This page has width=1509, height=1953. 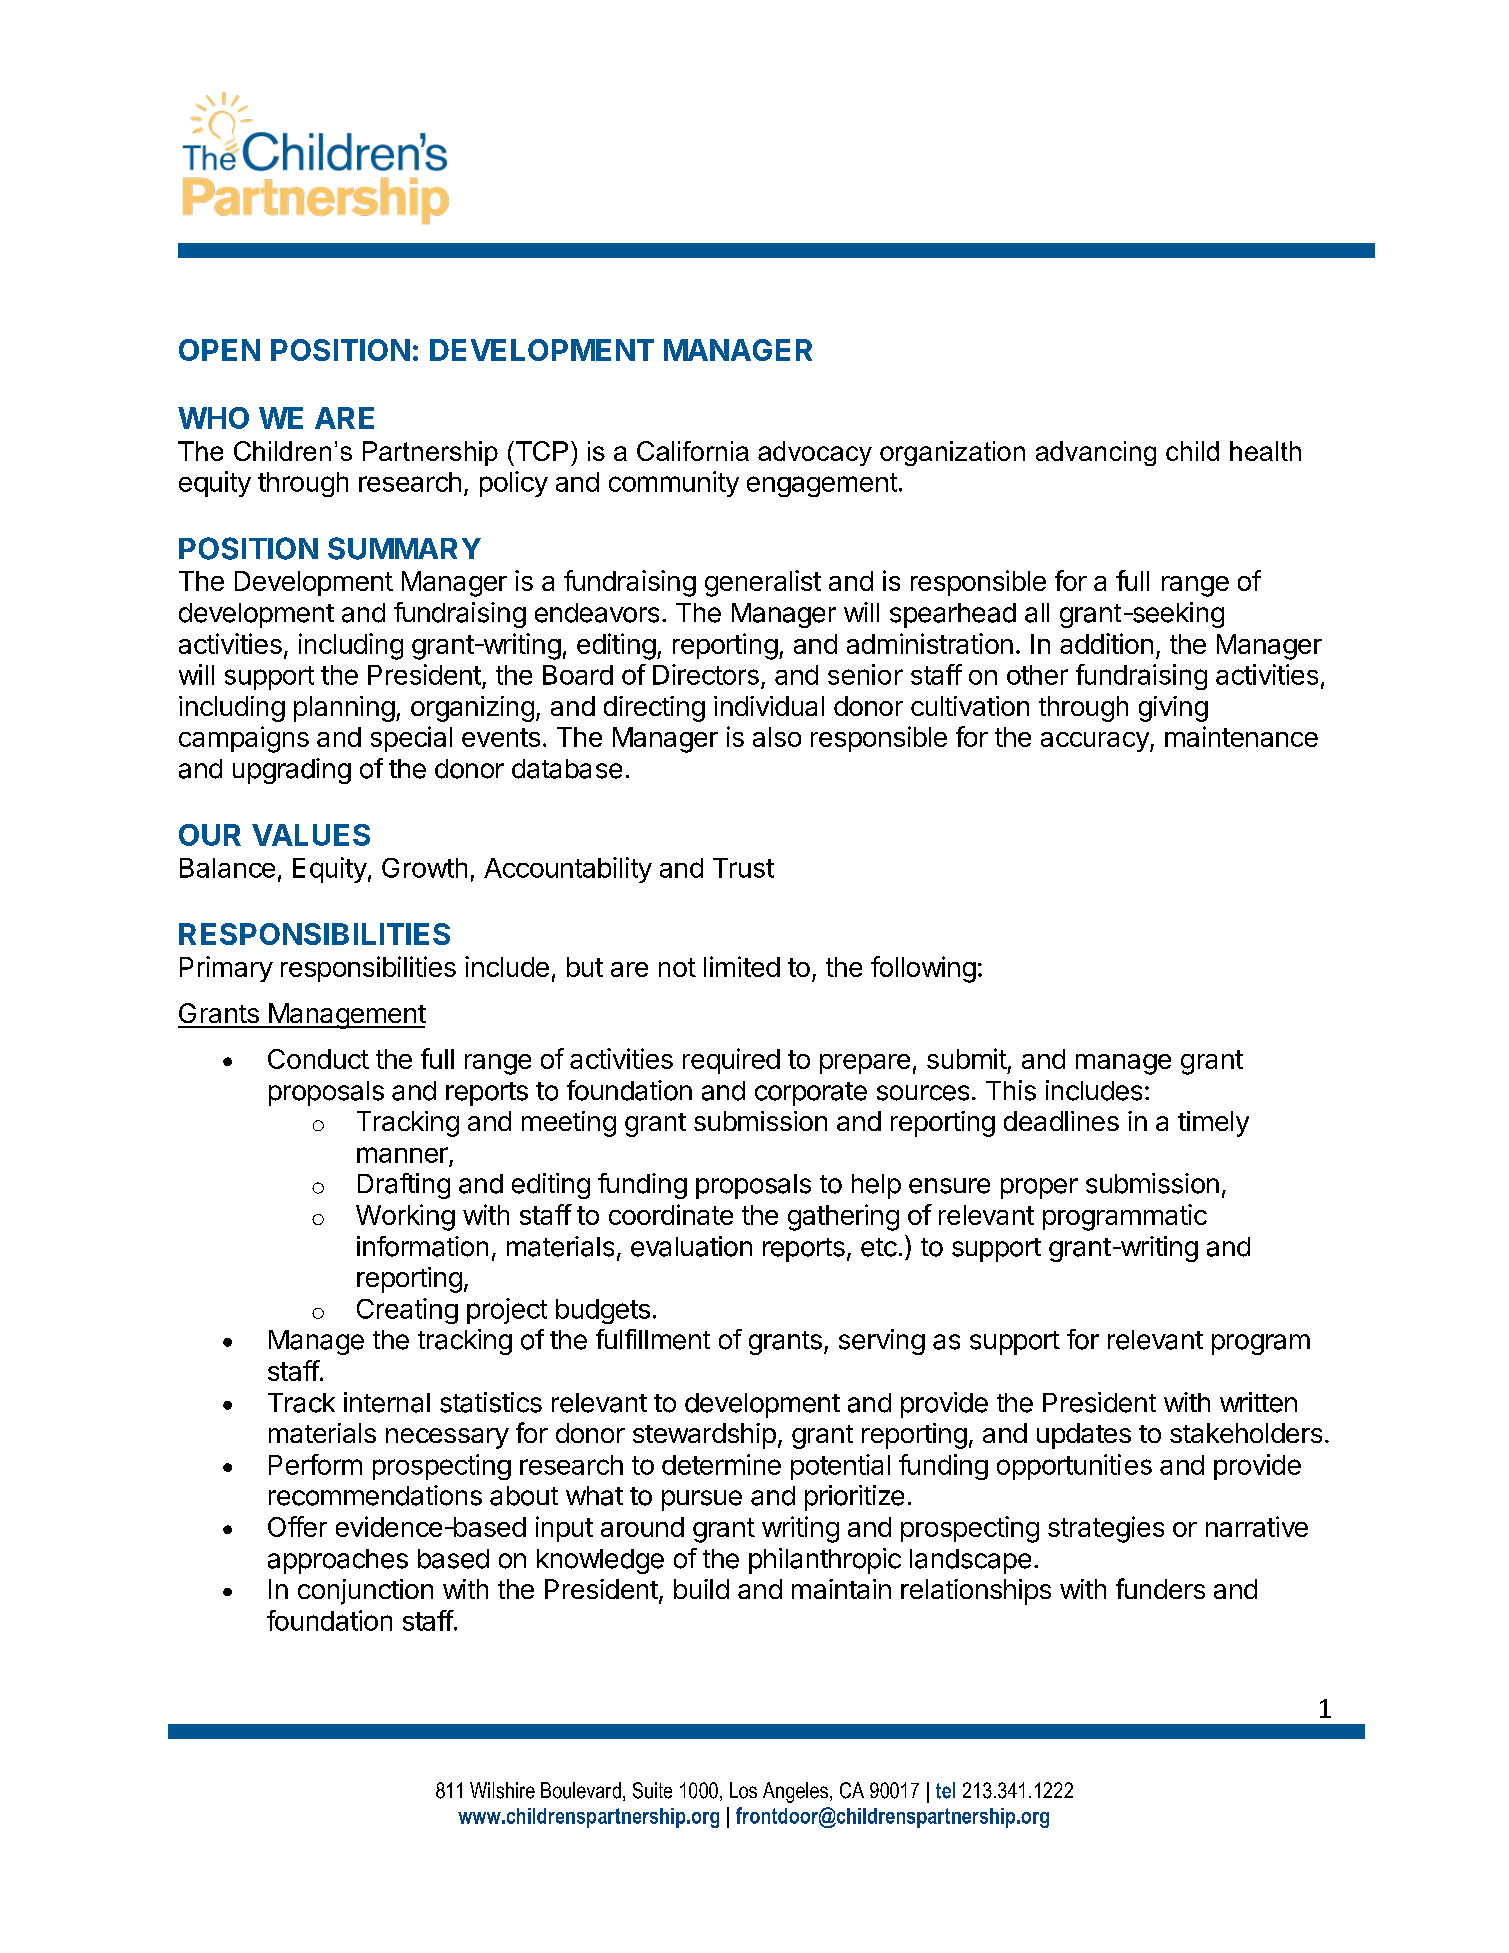 What do you see at coordinates (693, 451) in the page?
I see `California` at bounding box center [693, 451].
